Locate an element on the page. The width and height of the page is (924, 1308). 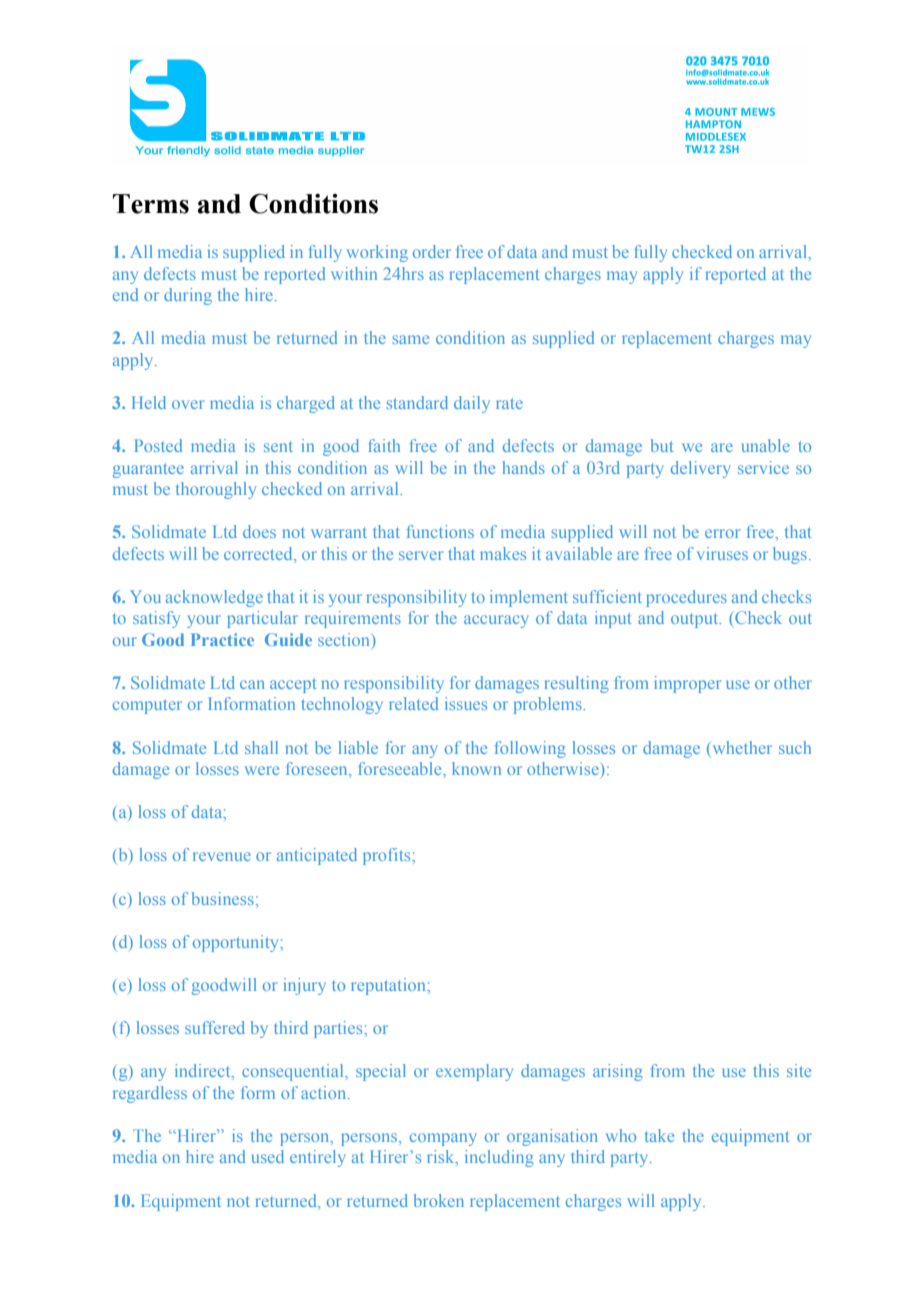
order is located at coordinates (432, 251).
